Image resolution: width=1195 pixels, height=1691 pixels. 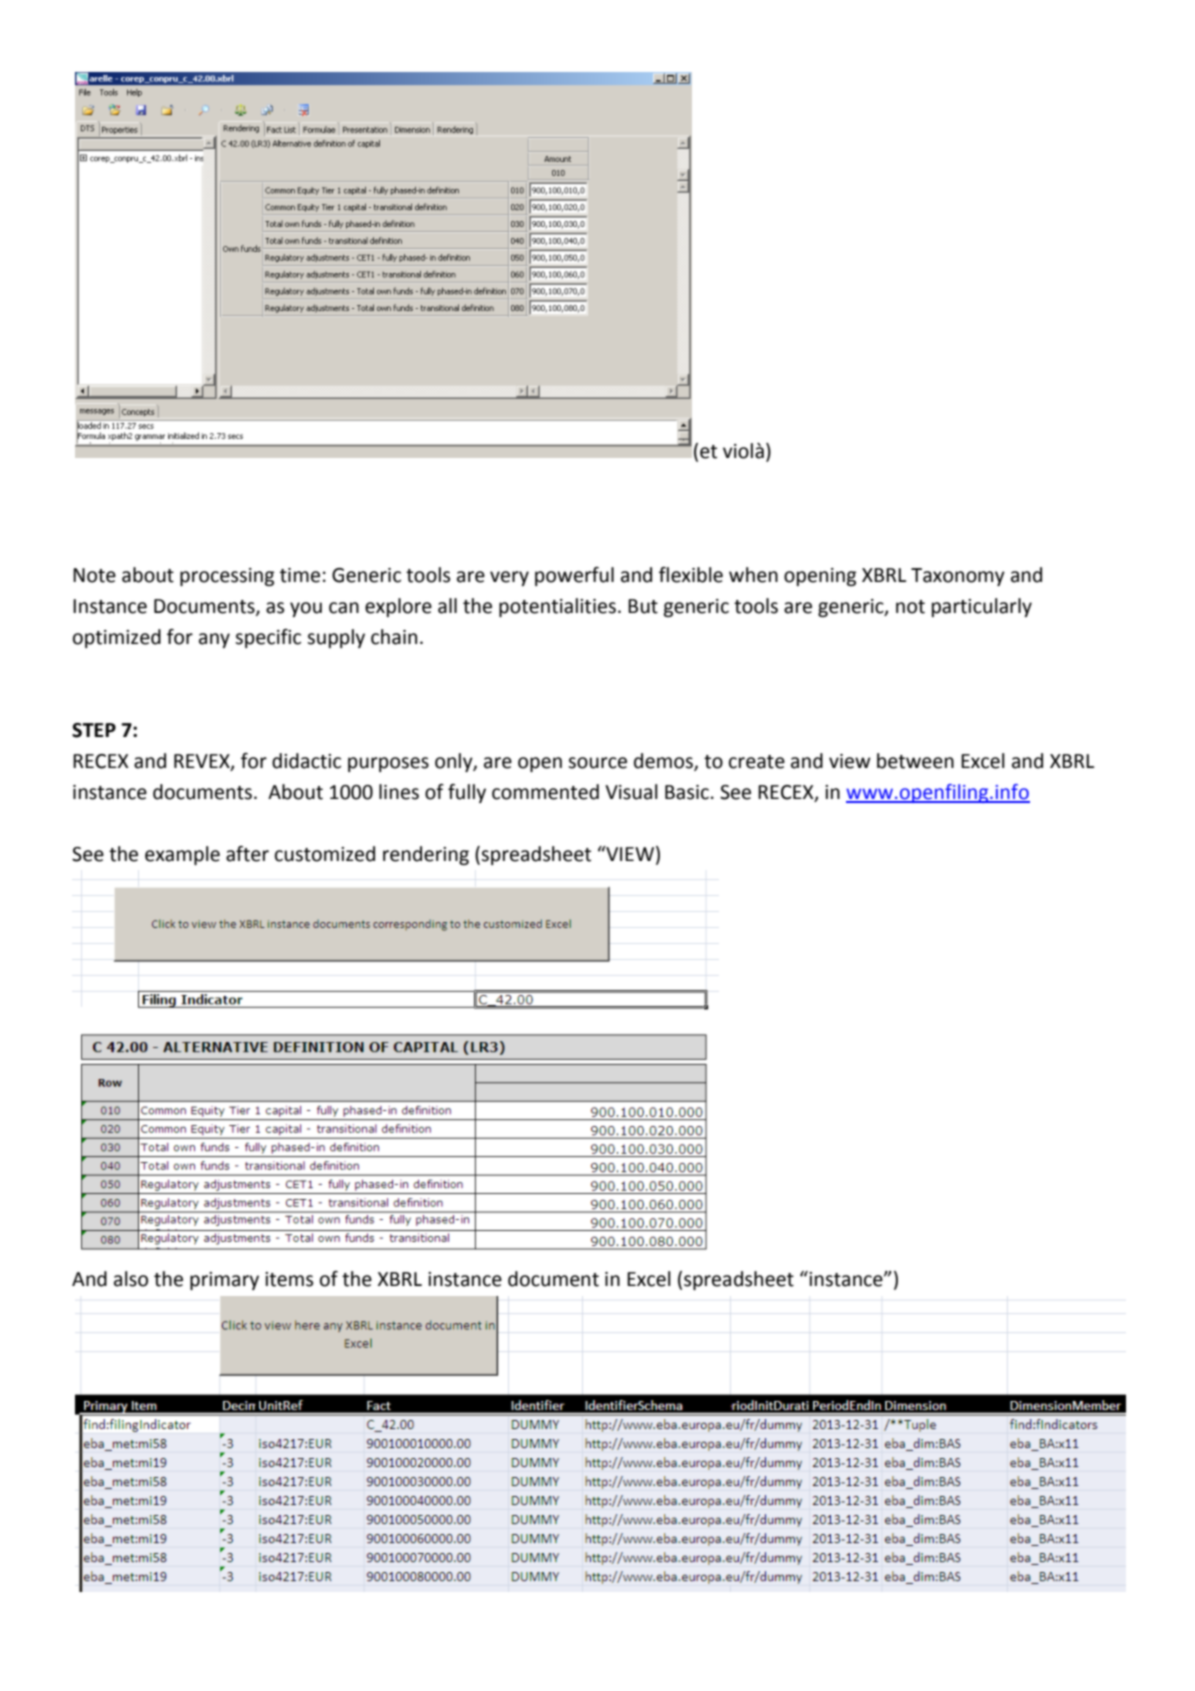 I want to click on also, so click(x=131, y=1279).
